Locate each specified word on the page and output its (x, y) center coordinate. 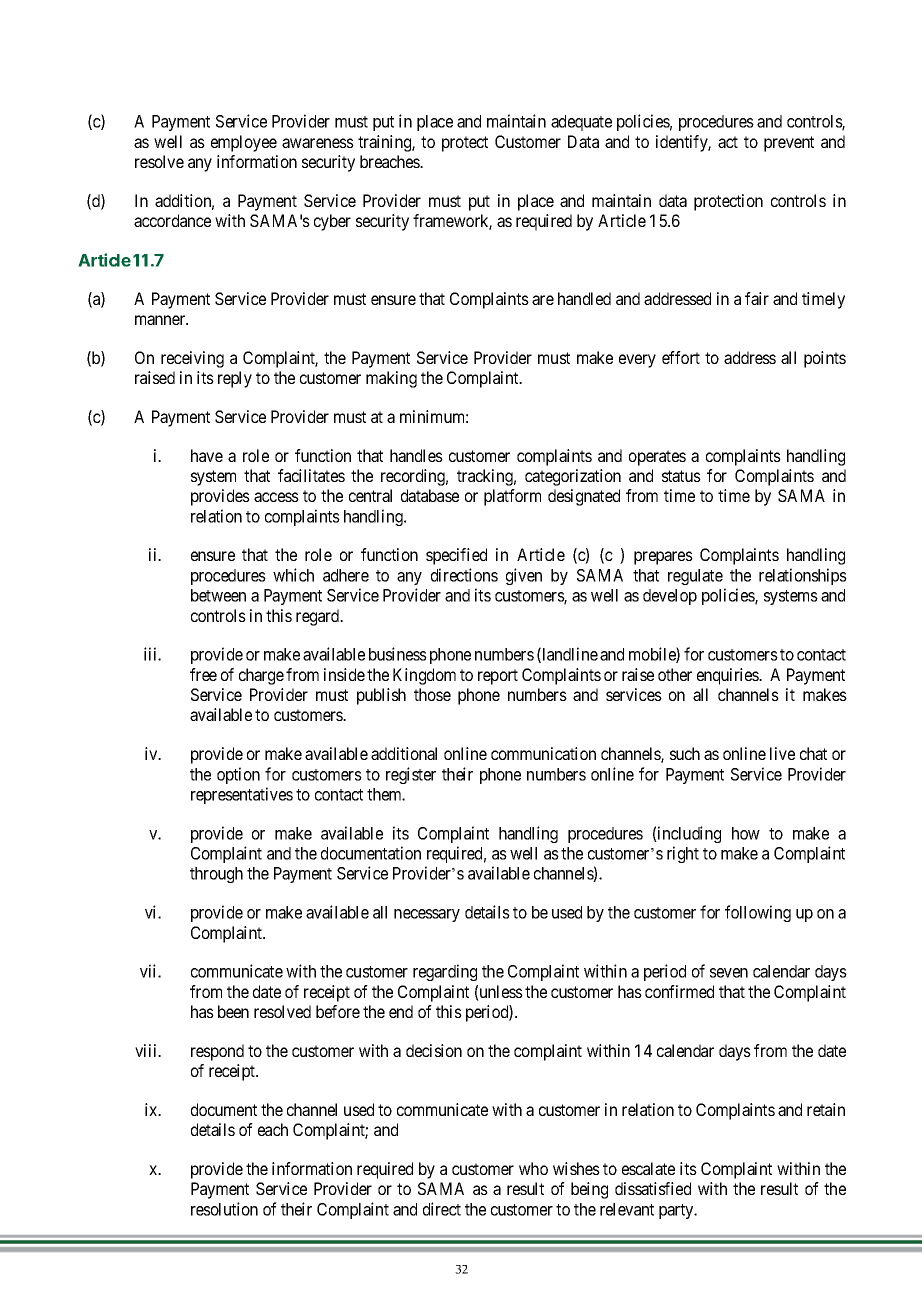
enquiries (728, 676)
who (533, 1168)
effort (681, 357)
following (758, 913)
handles (416, 455)
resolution (224, 1209)
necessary (427, 915)
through (216, 875)
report (498, 677)
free (203, 674)
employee (244, 143)
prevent (789, 144)
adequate (581, 123)
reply (235, 379)
